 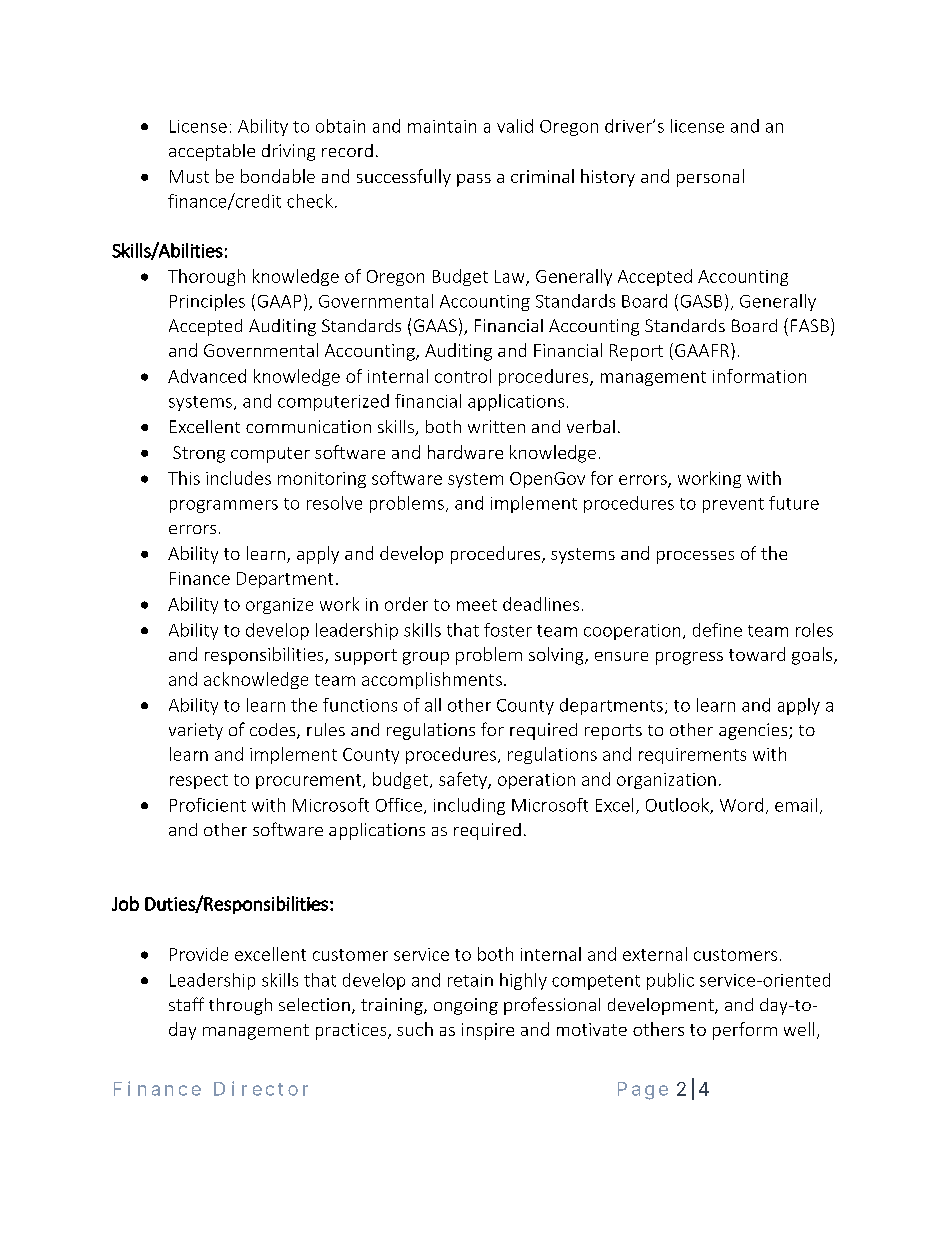 What do you see at coordinates (463, 376) in the page?
I see `control` at bounding box center [463, 376].
